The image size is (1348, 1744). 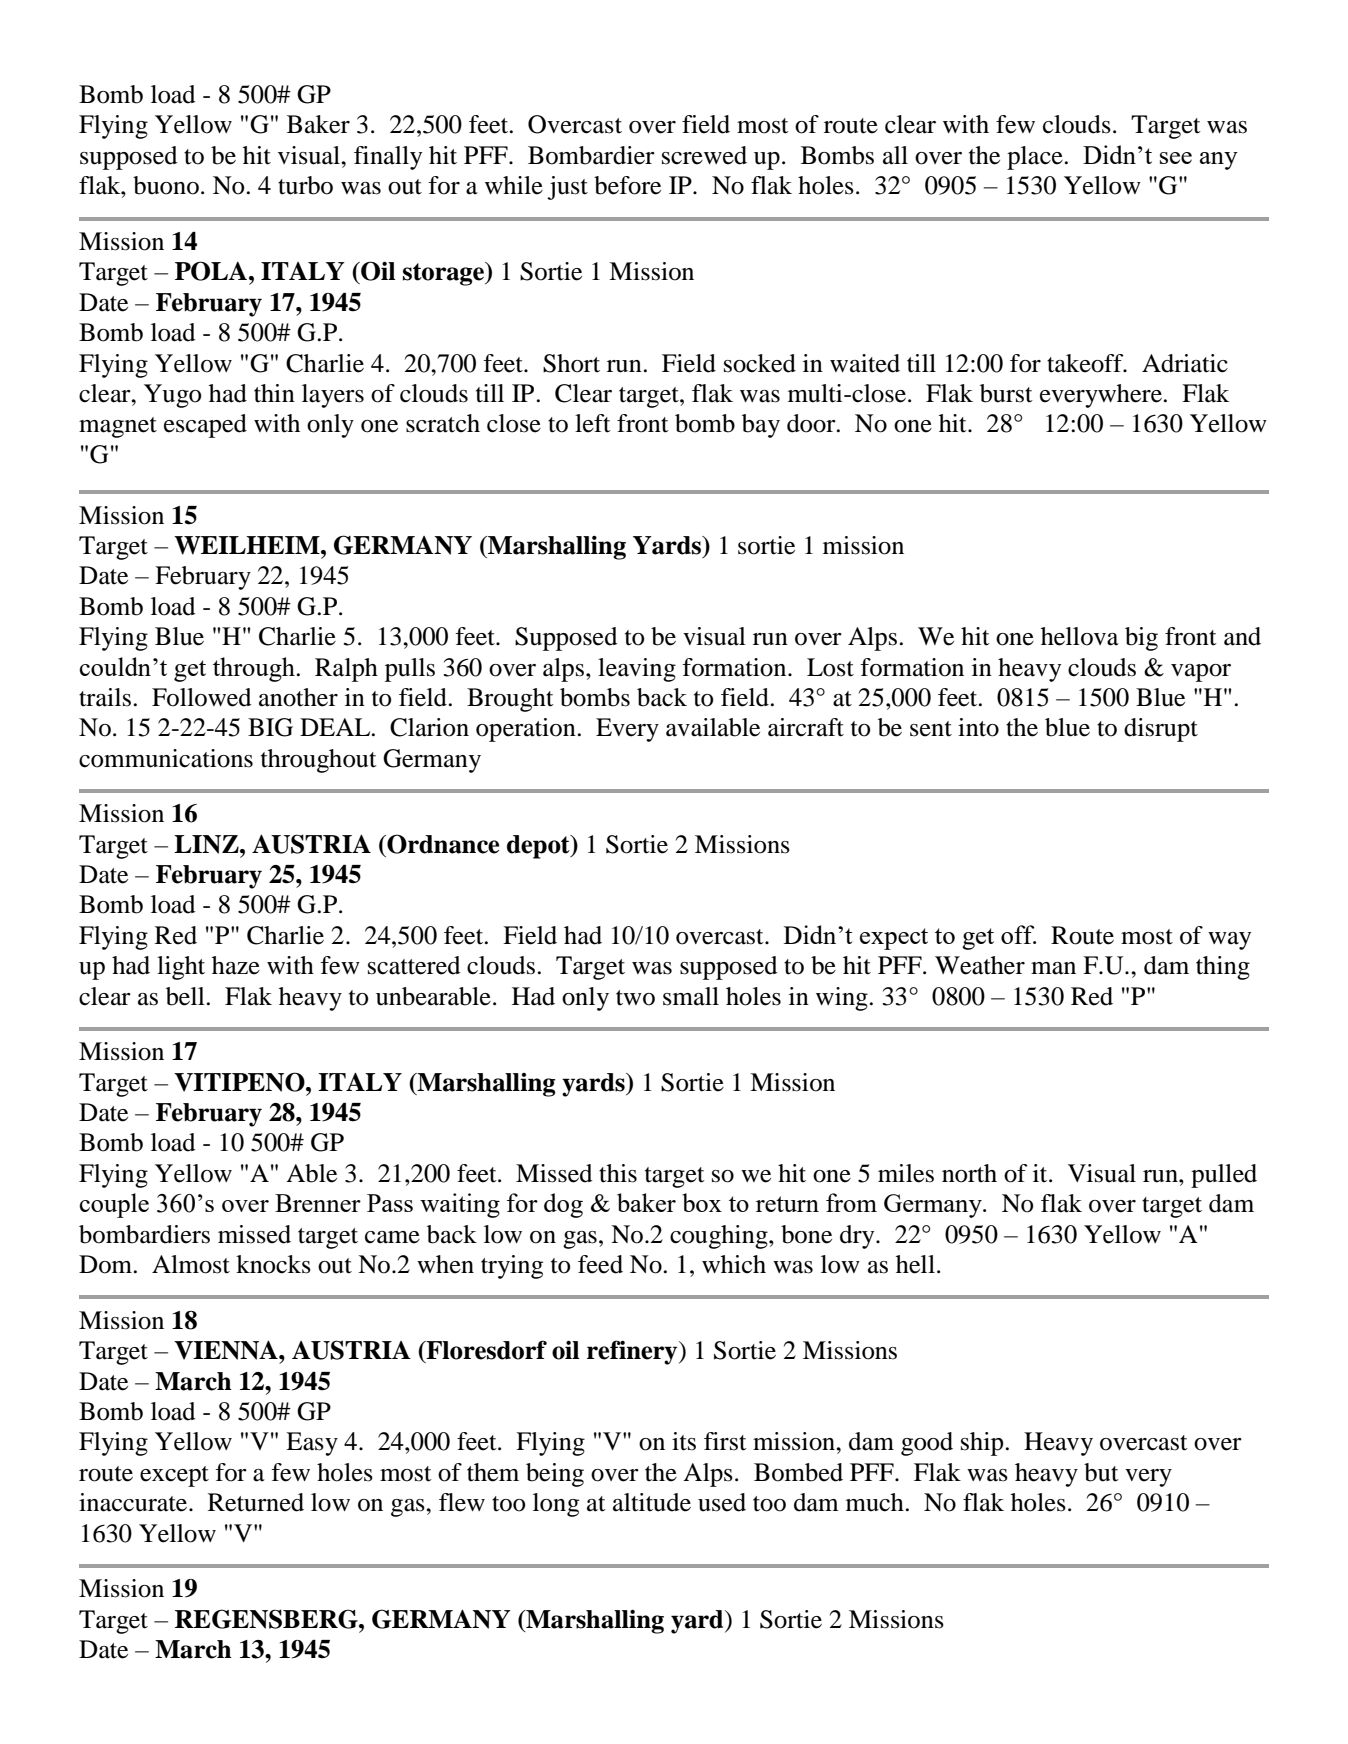 What do you see at coordinates (1229, 941) in the image?
I see `way` at bounding box center [1229, 941].
